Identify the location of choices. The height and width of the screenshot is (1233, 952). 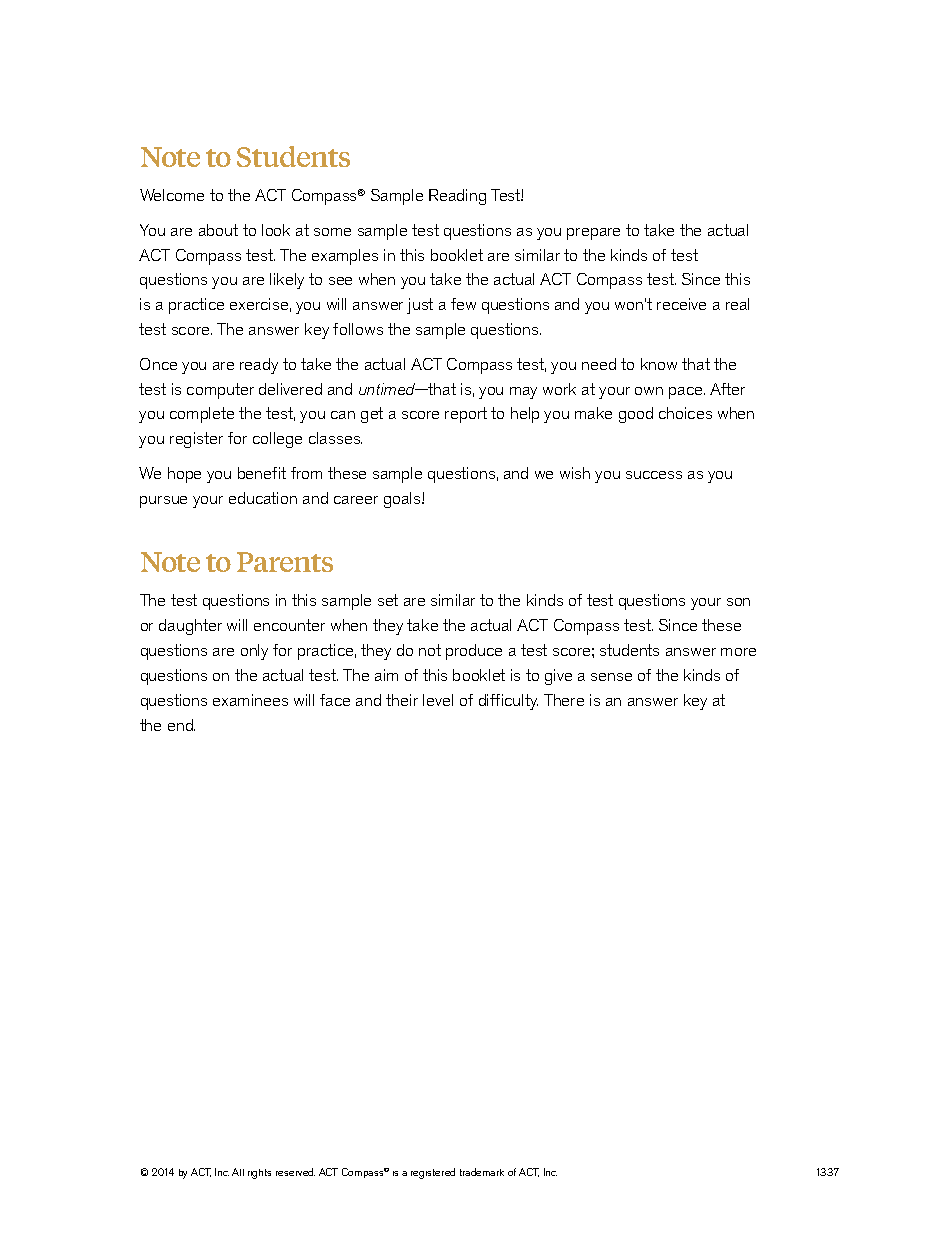
(685, 413).
